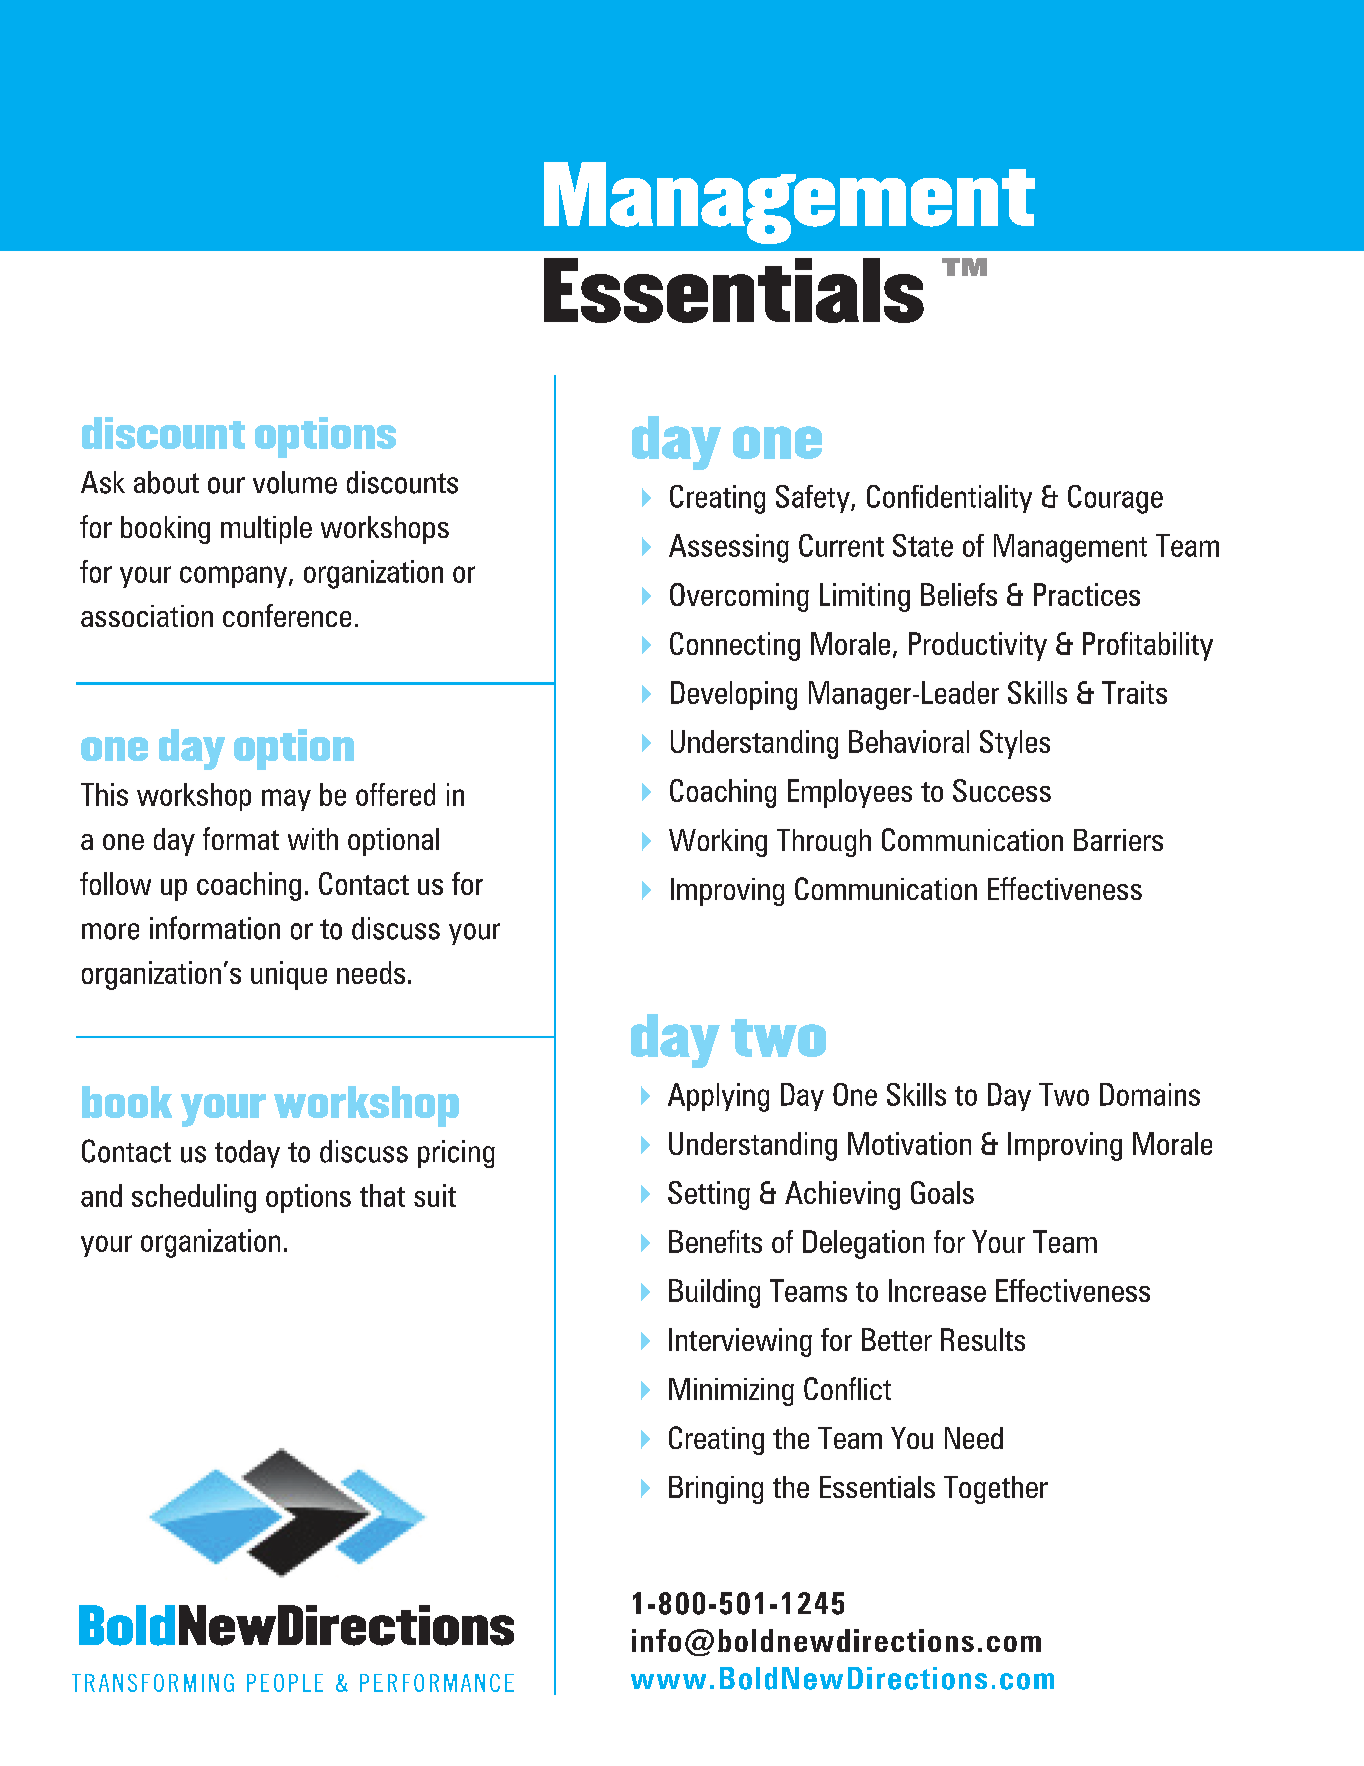 Image resolution: width=1364 pixels, height=1766 pixels. What do you see at coordinates (194, 1198) in the document?
I see `scheduling` at bounding box center [194, 1198].
